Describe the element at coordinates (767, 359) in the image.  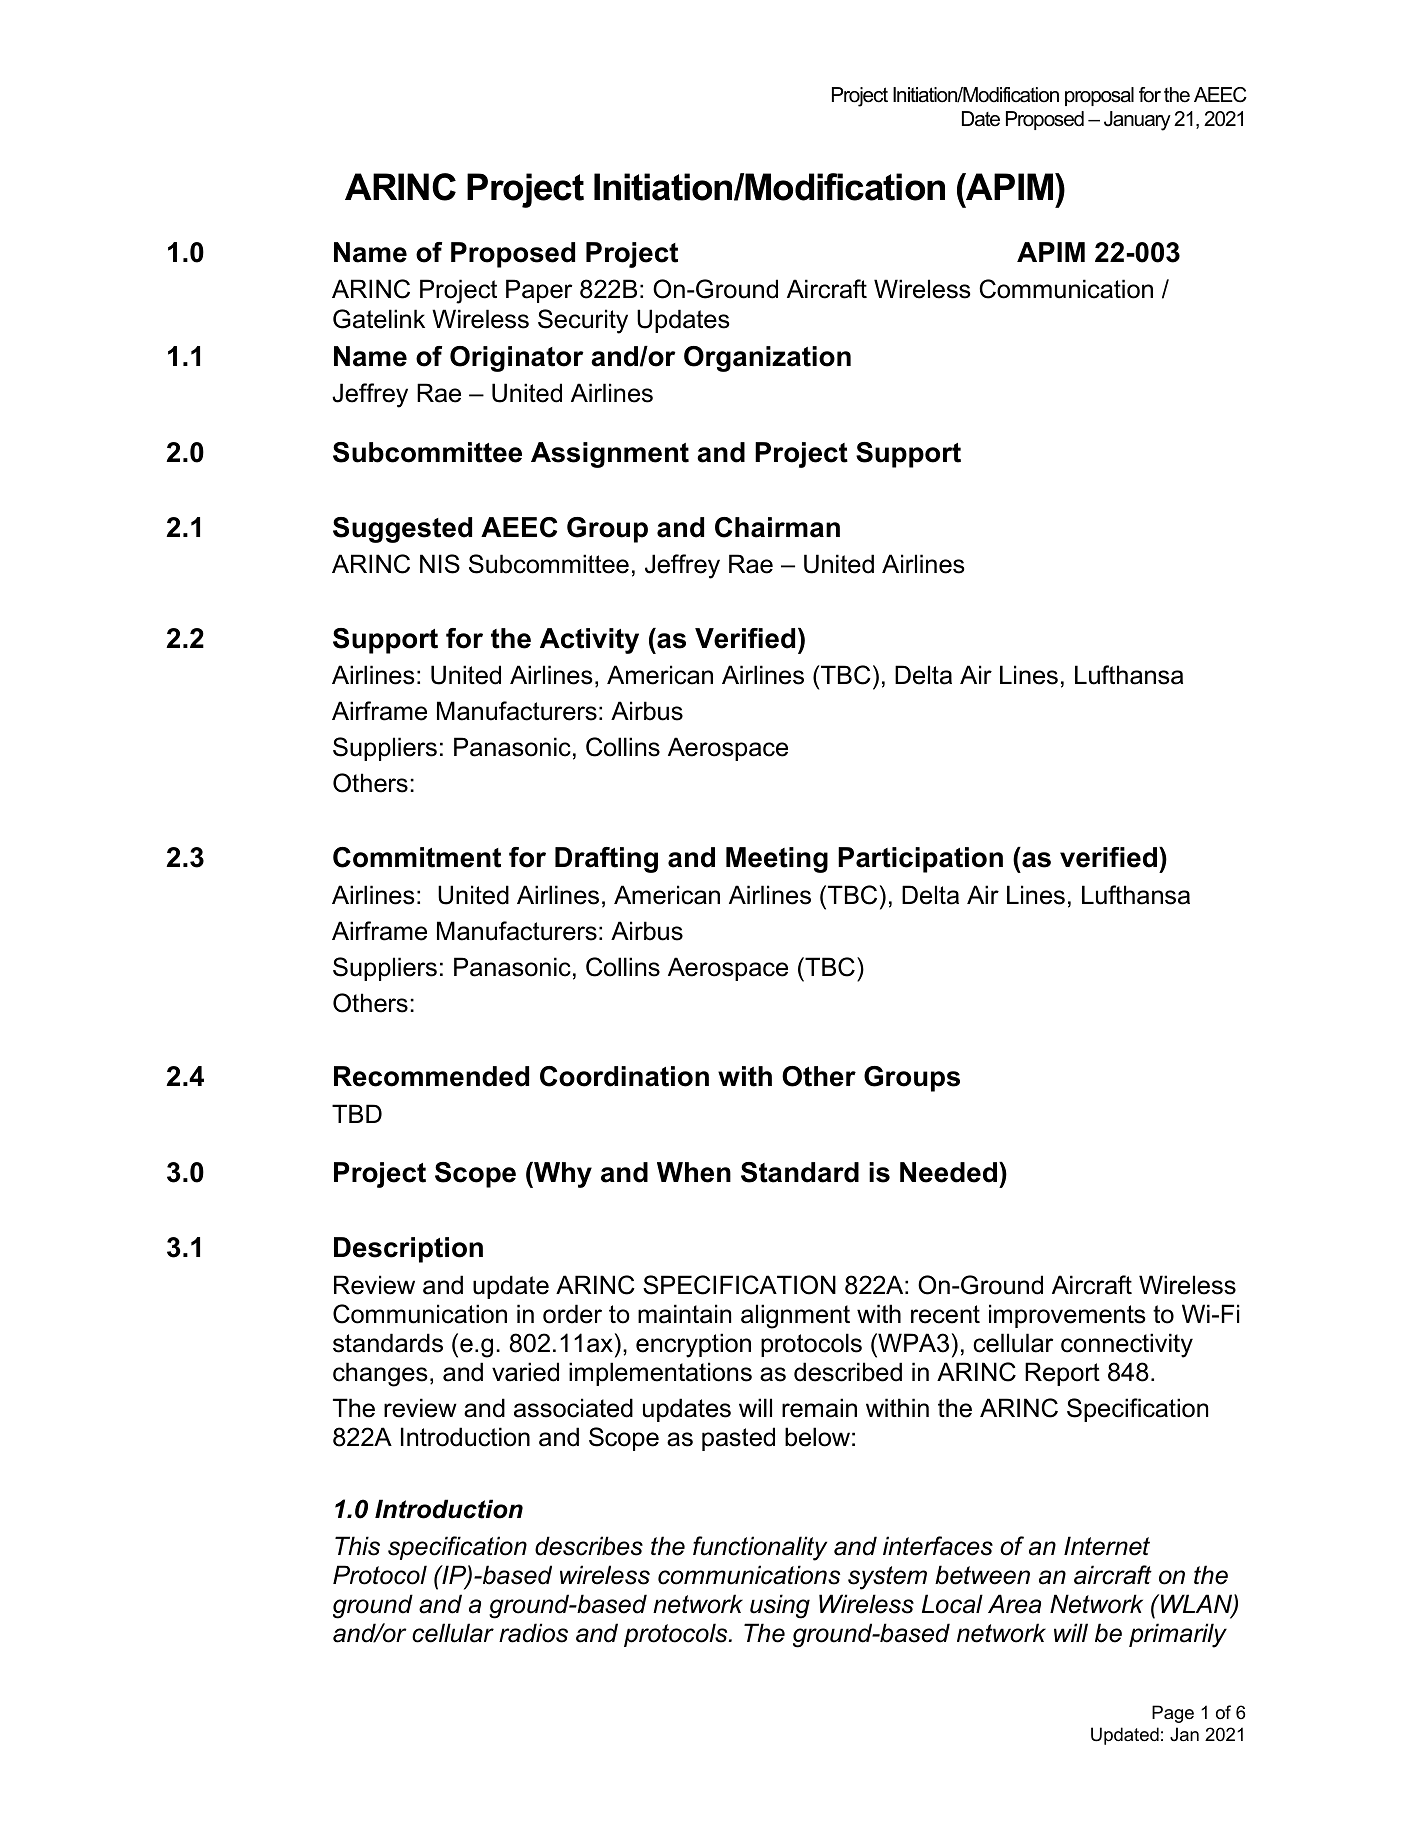
I see `Organization` at that location.
